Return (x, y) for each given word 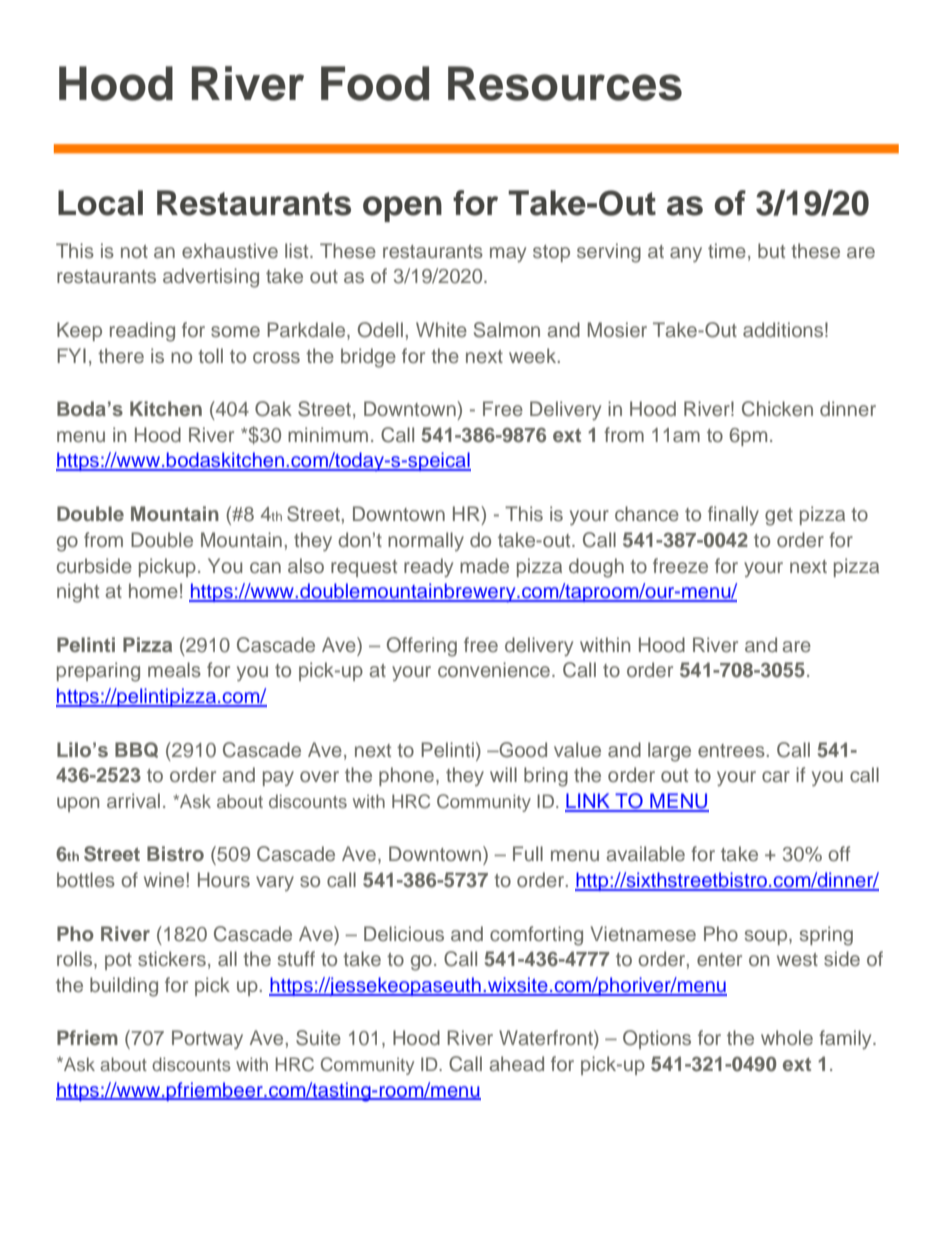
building (124, 987)
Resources (565, 83)
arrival (133, 800)
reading (142, 332)
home (153, 590)
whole (787, 1037)
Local (100, 203)
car (776, 776)
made (484, 565)
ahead (516, 1063)
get (779, 517)
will (503, 774)
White (441, 329)
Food (375, 83)
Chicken (777, 409)
